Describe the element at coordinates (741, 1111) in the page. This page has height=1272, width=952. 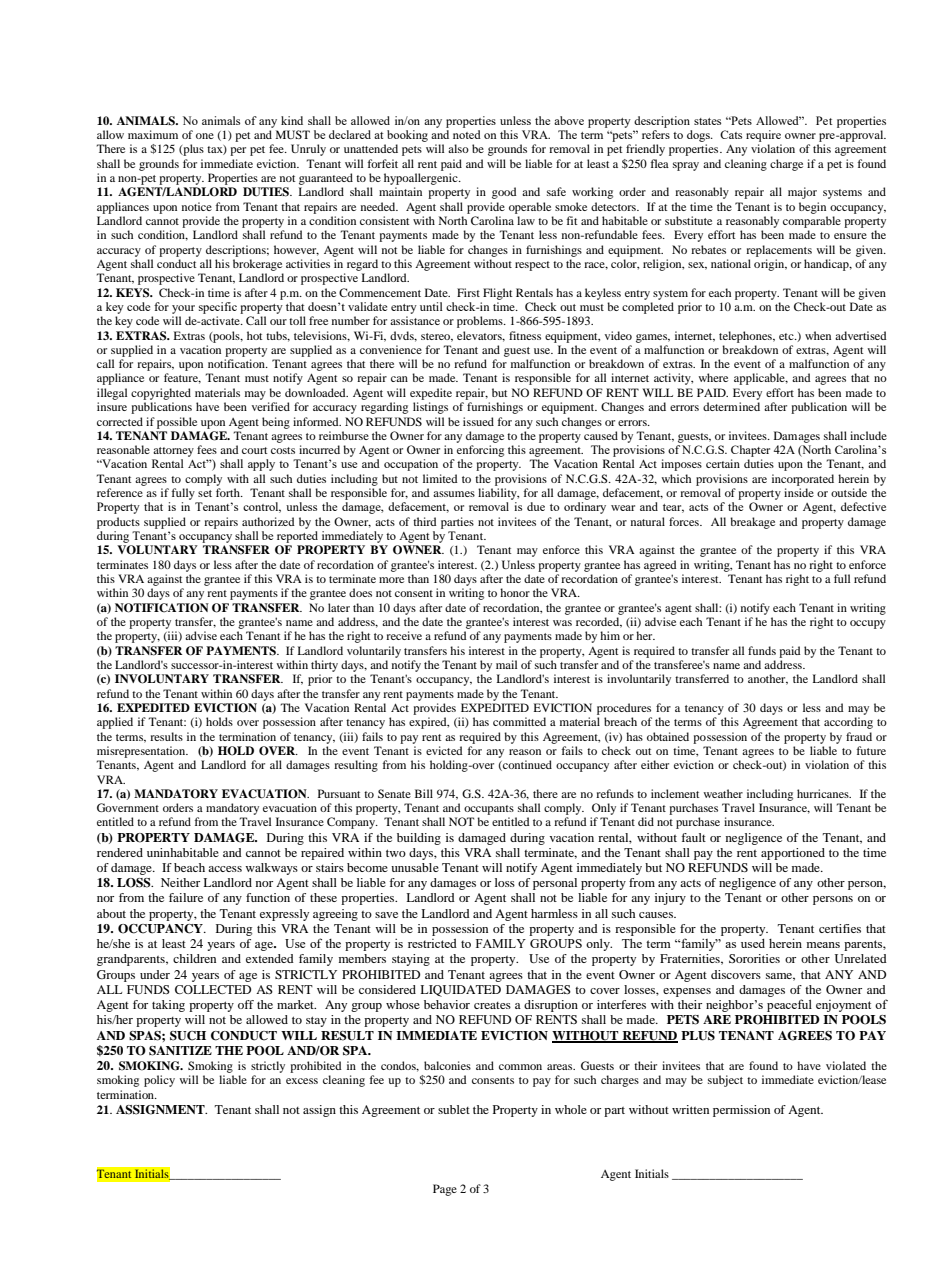
I see `permission` at that location.
